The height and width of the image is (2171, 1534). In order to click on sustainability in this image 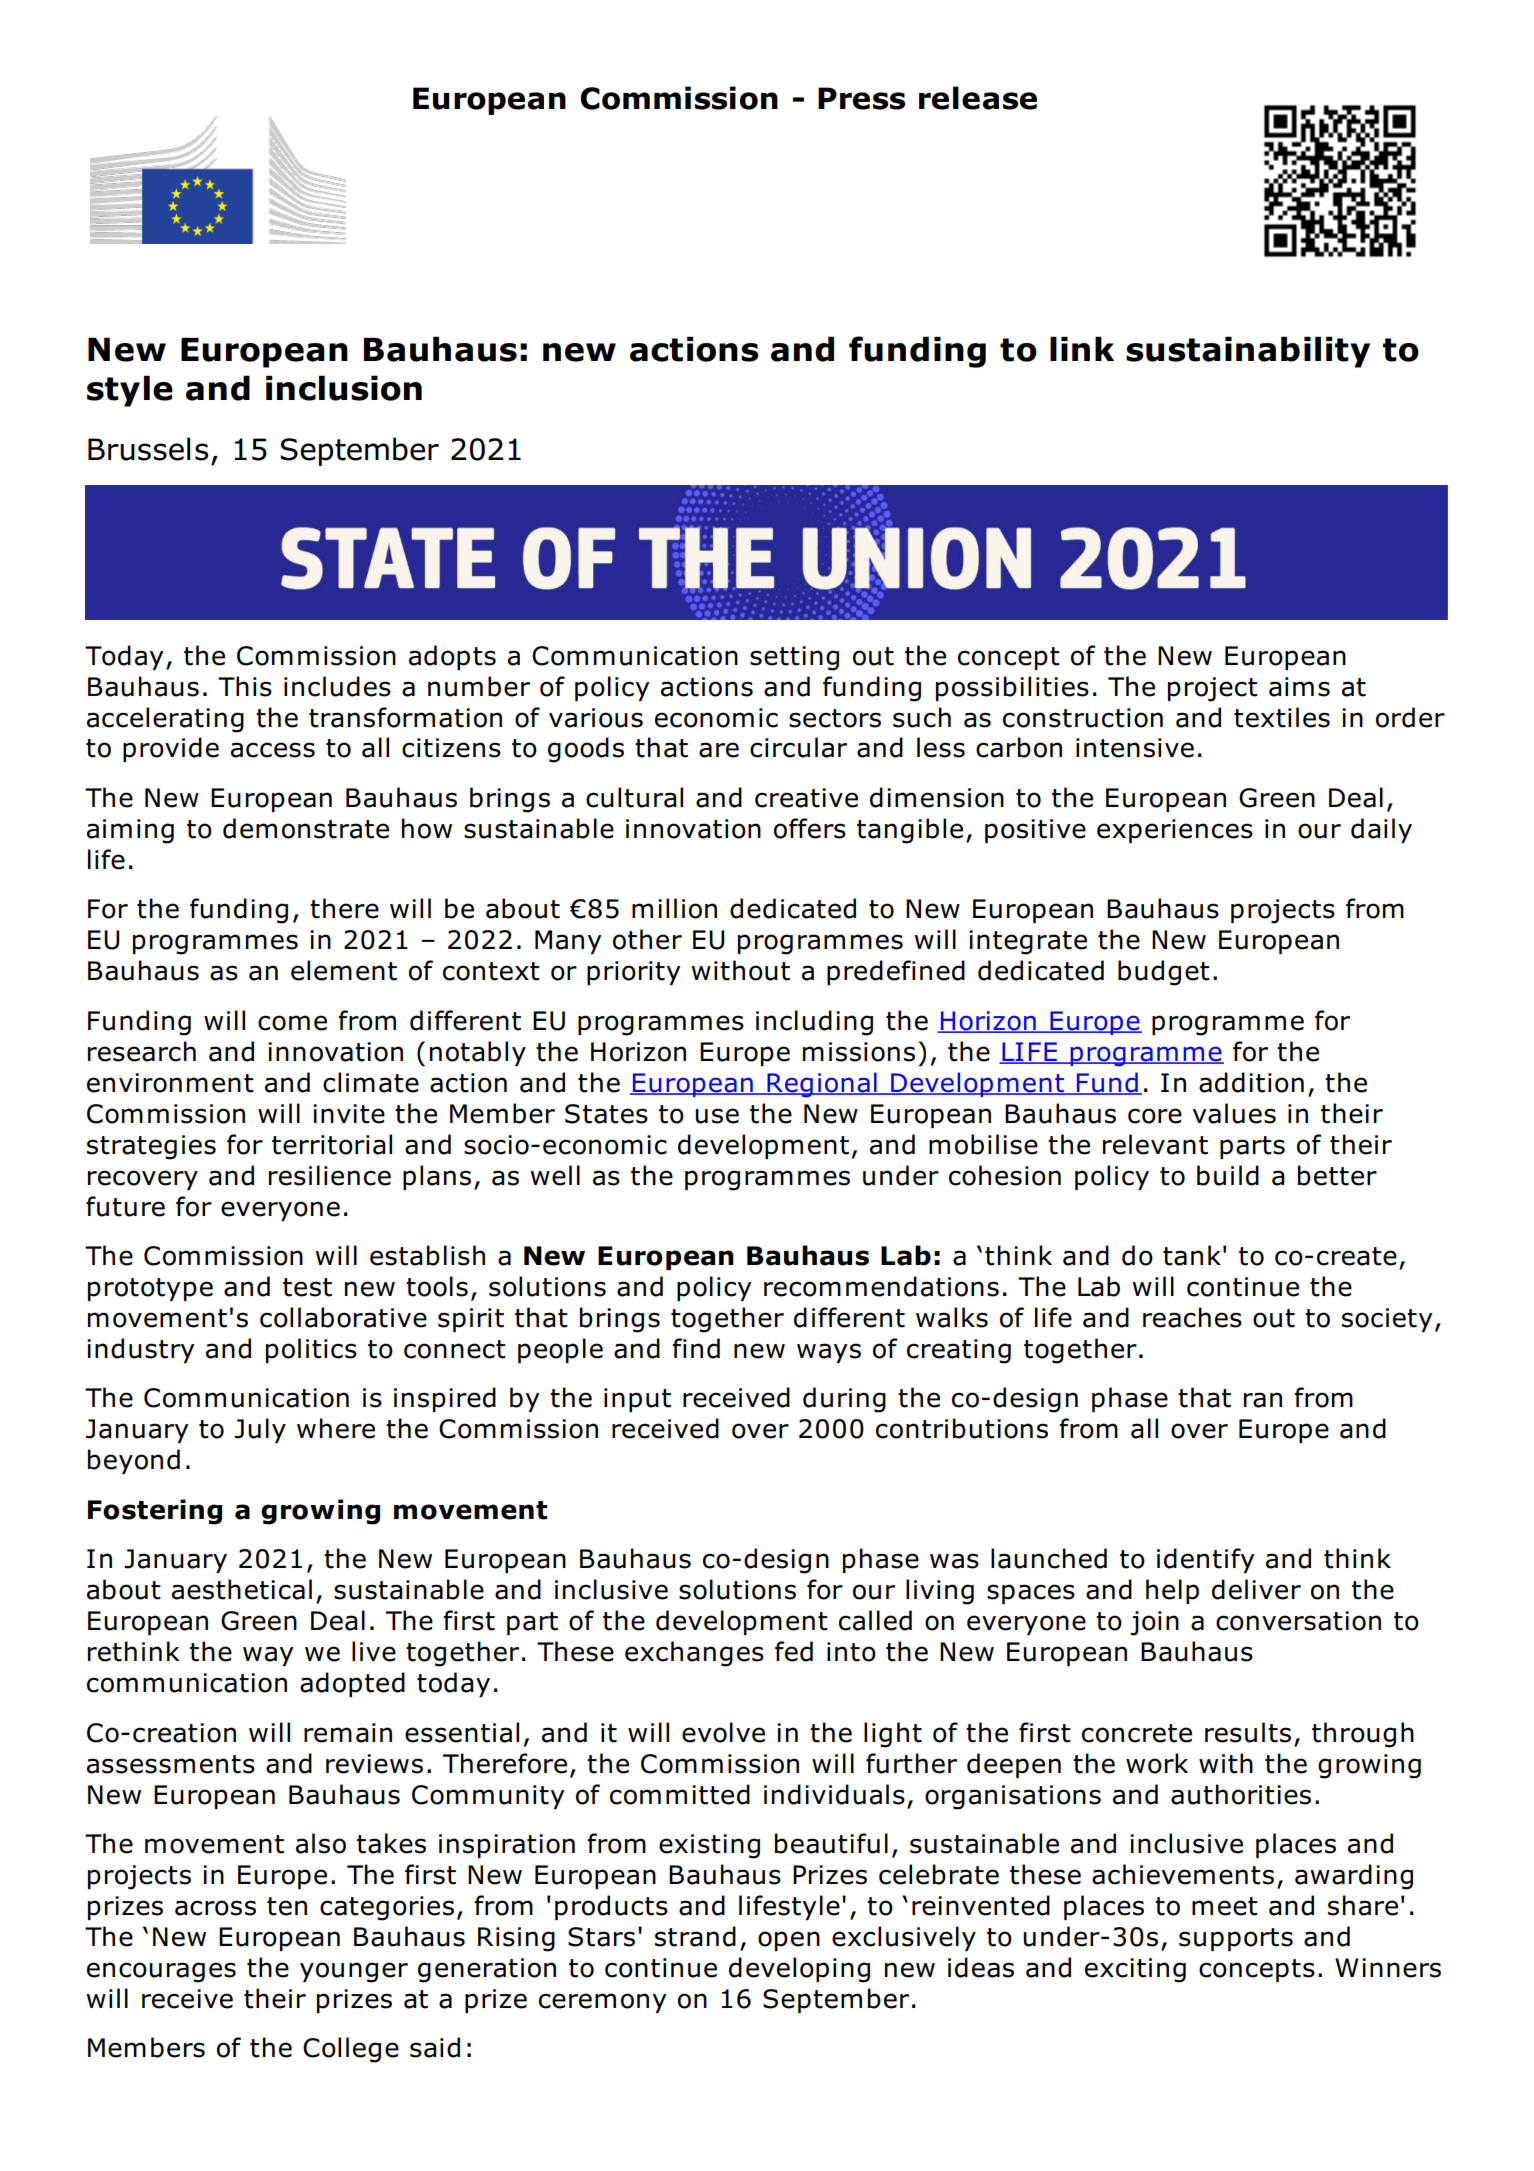, I will do `click(1248, 352)`.
